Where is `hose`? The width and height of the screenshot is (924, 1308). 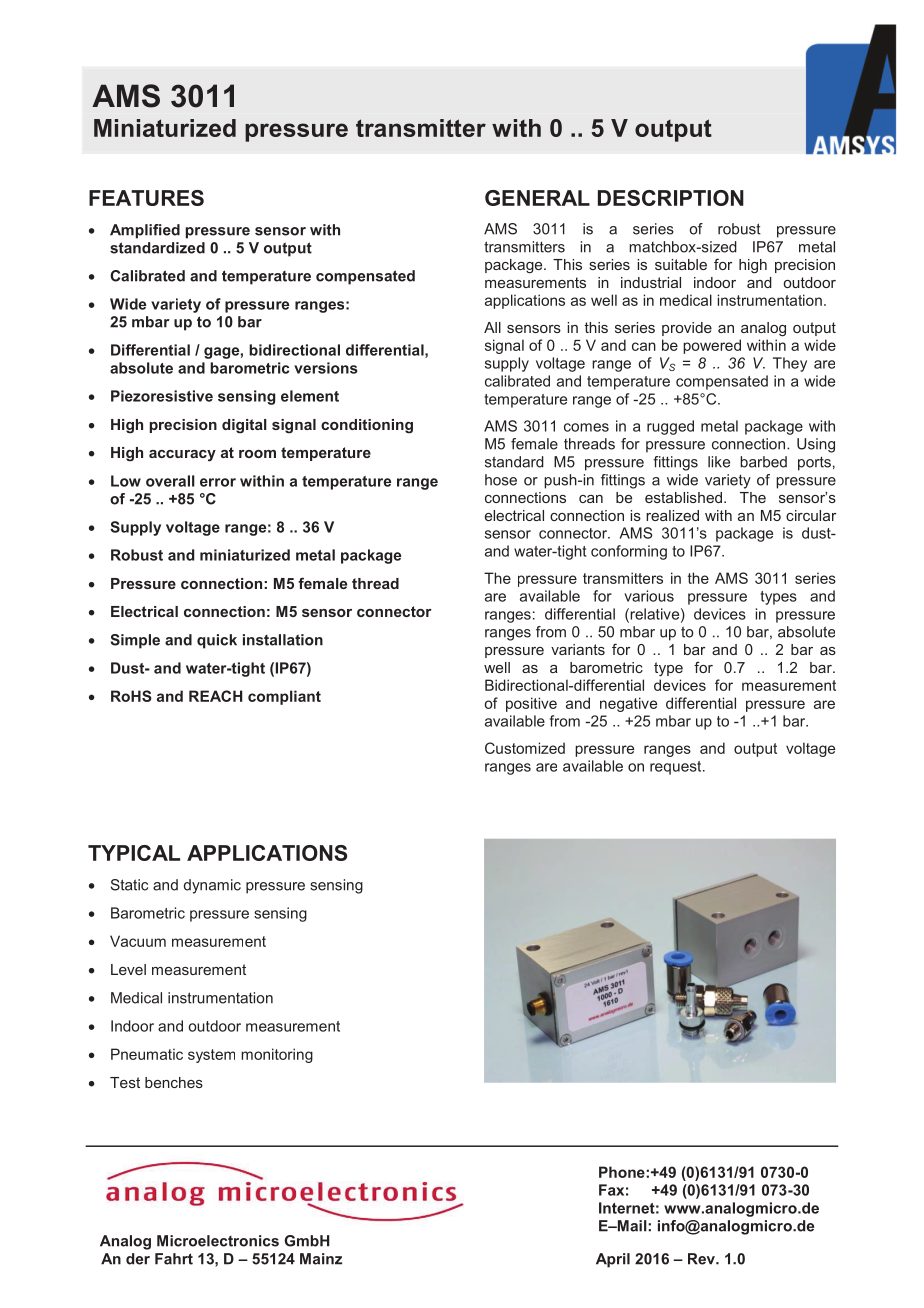
hose is located at coordinates (501, 480).
